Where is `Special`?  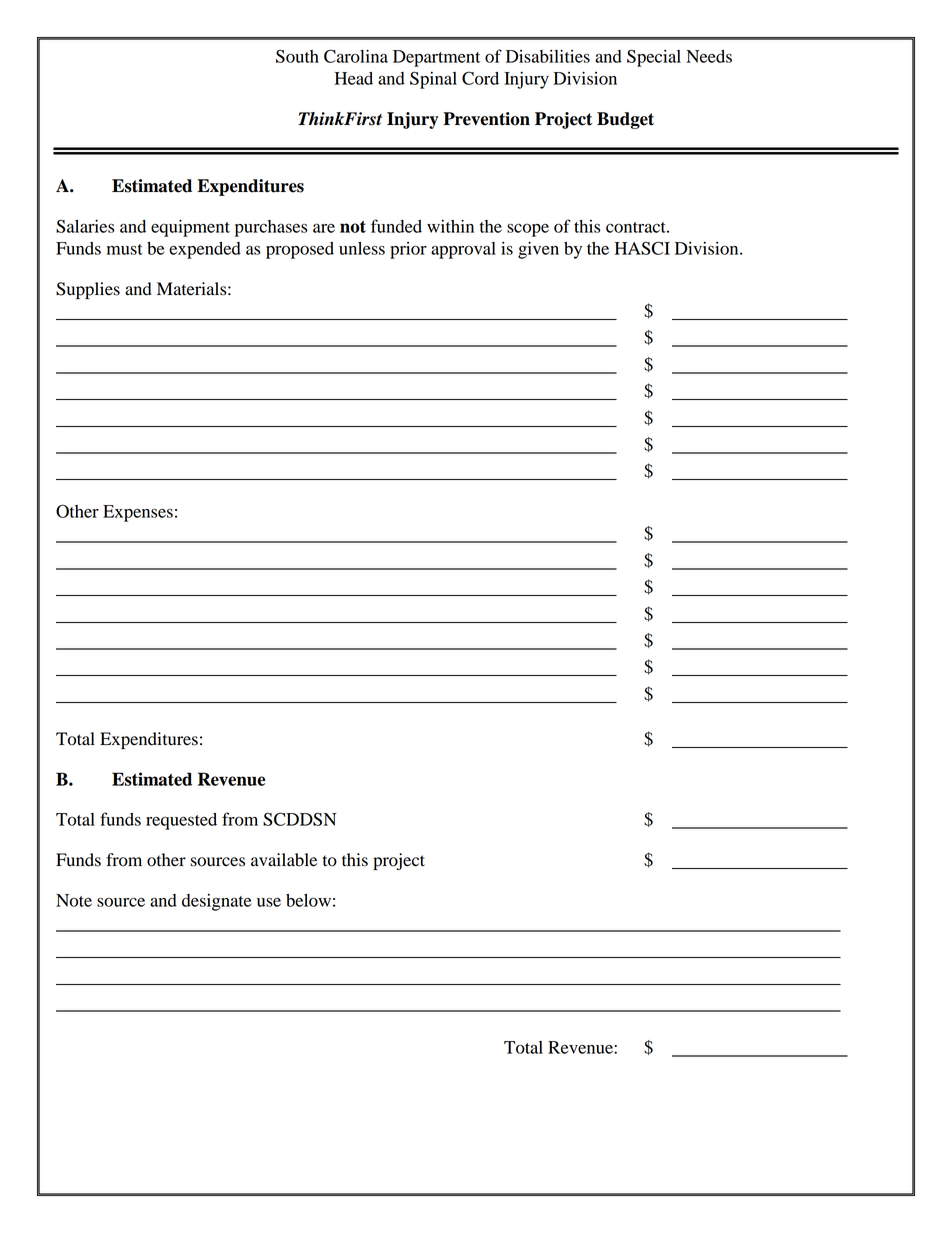 Special is located at coordinates (654, 58).
